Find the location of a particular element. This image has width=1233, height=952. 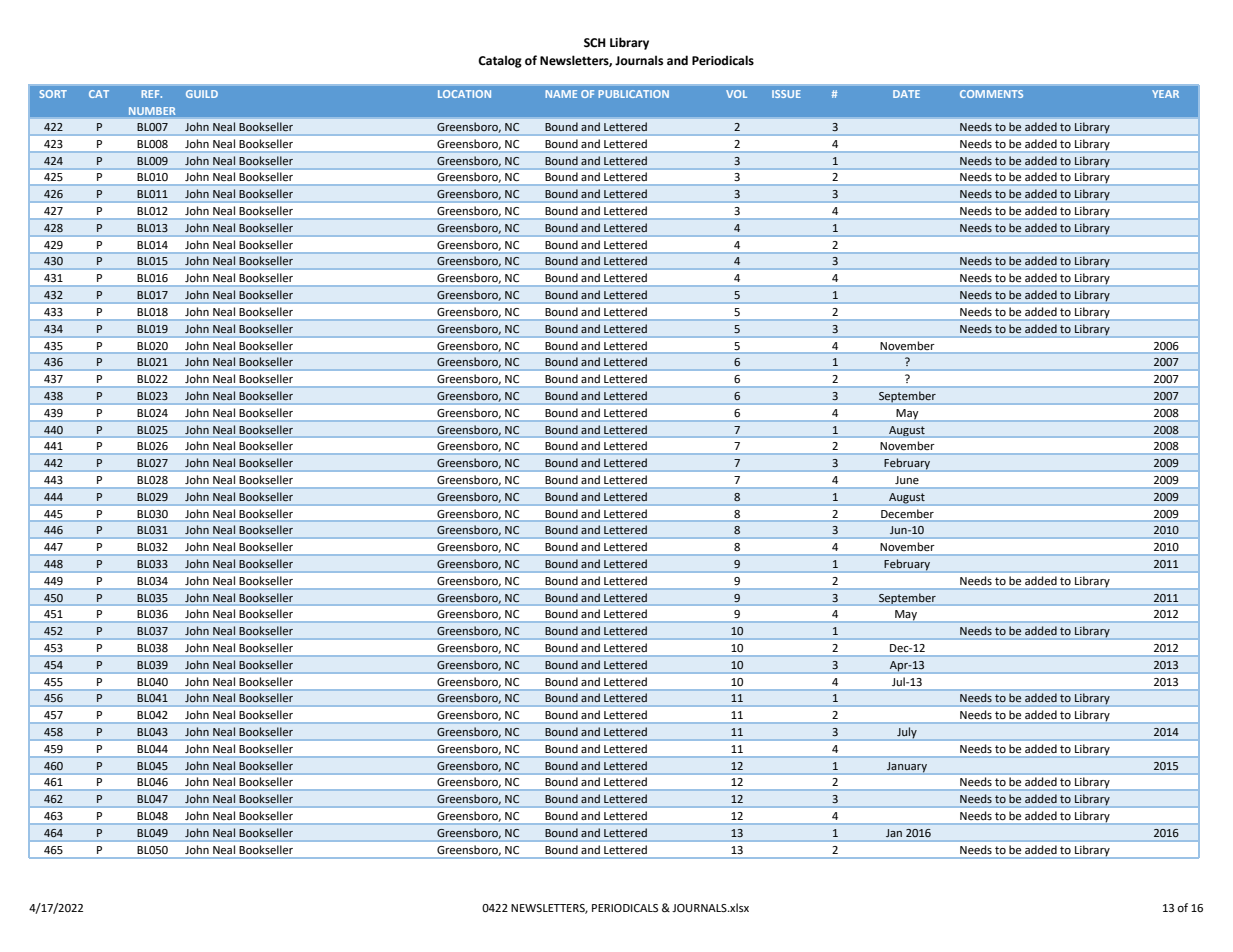

PUBLICATION is located at coordinates (633, 94).
